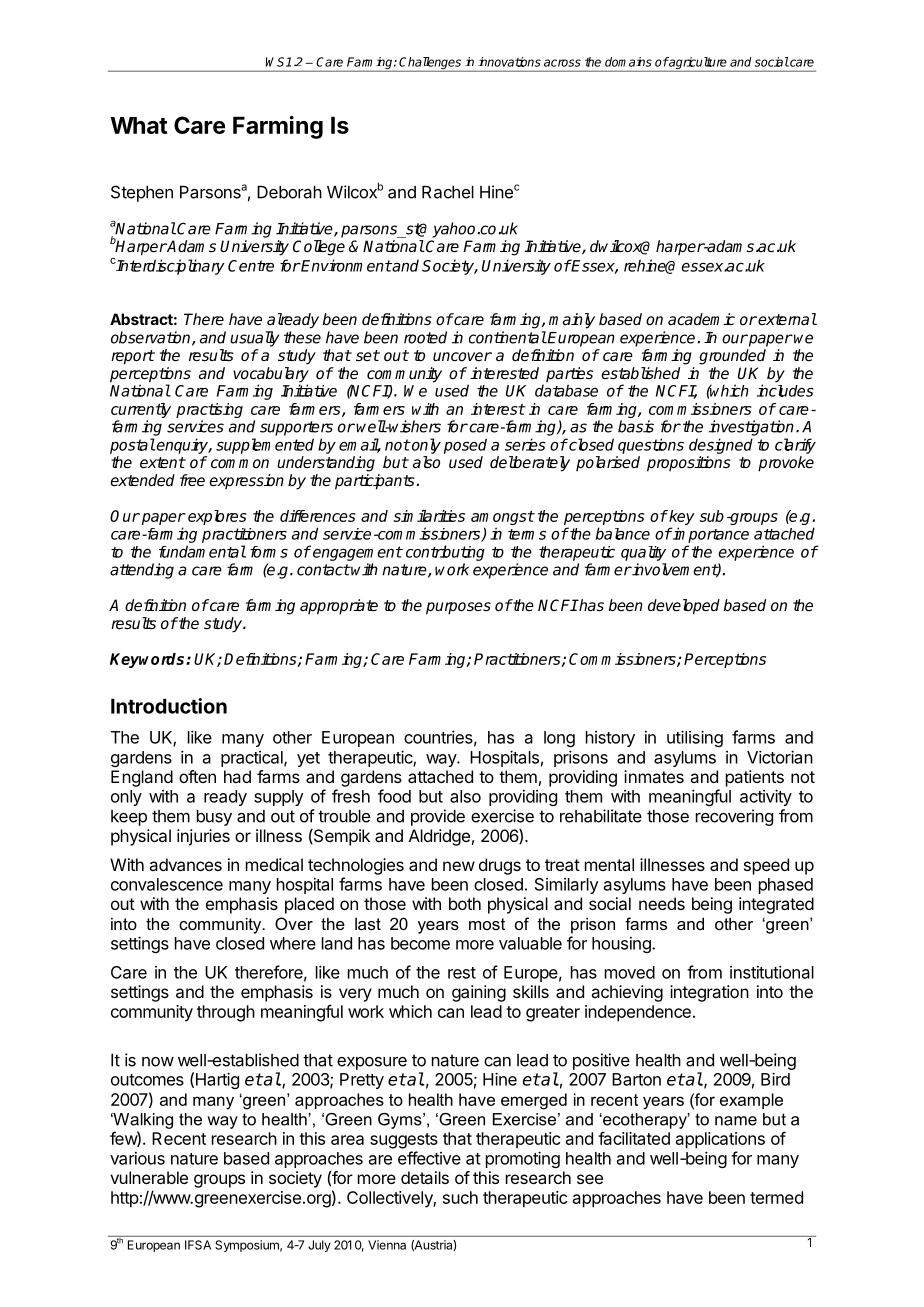 The height and width of the document is (1307, 924). I want to click on posed, so click(465, 446).
